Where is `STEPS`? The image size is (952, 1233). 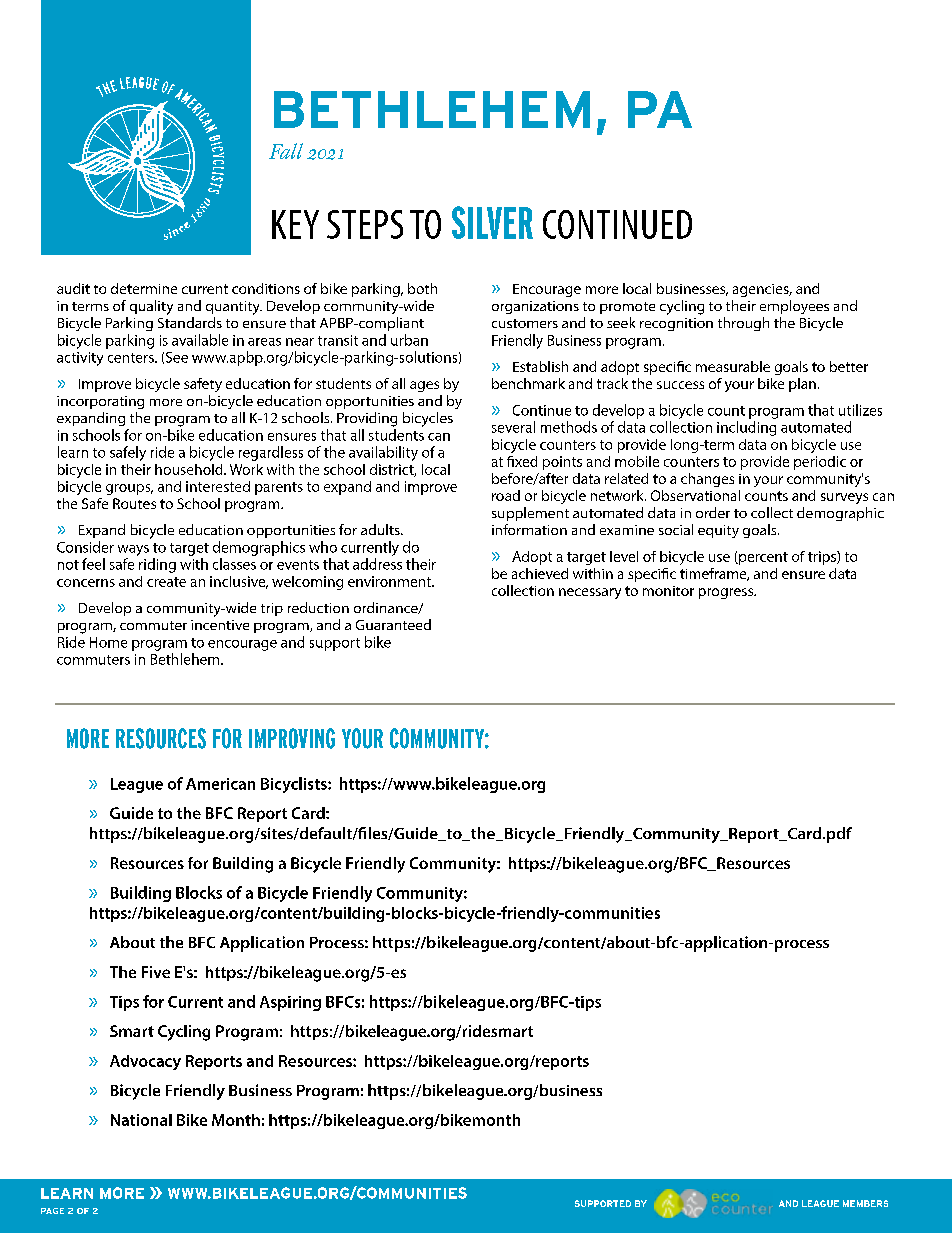 STEPS is located at coordinates (365, 224).
